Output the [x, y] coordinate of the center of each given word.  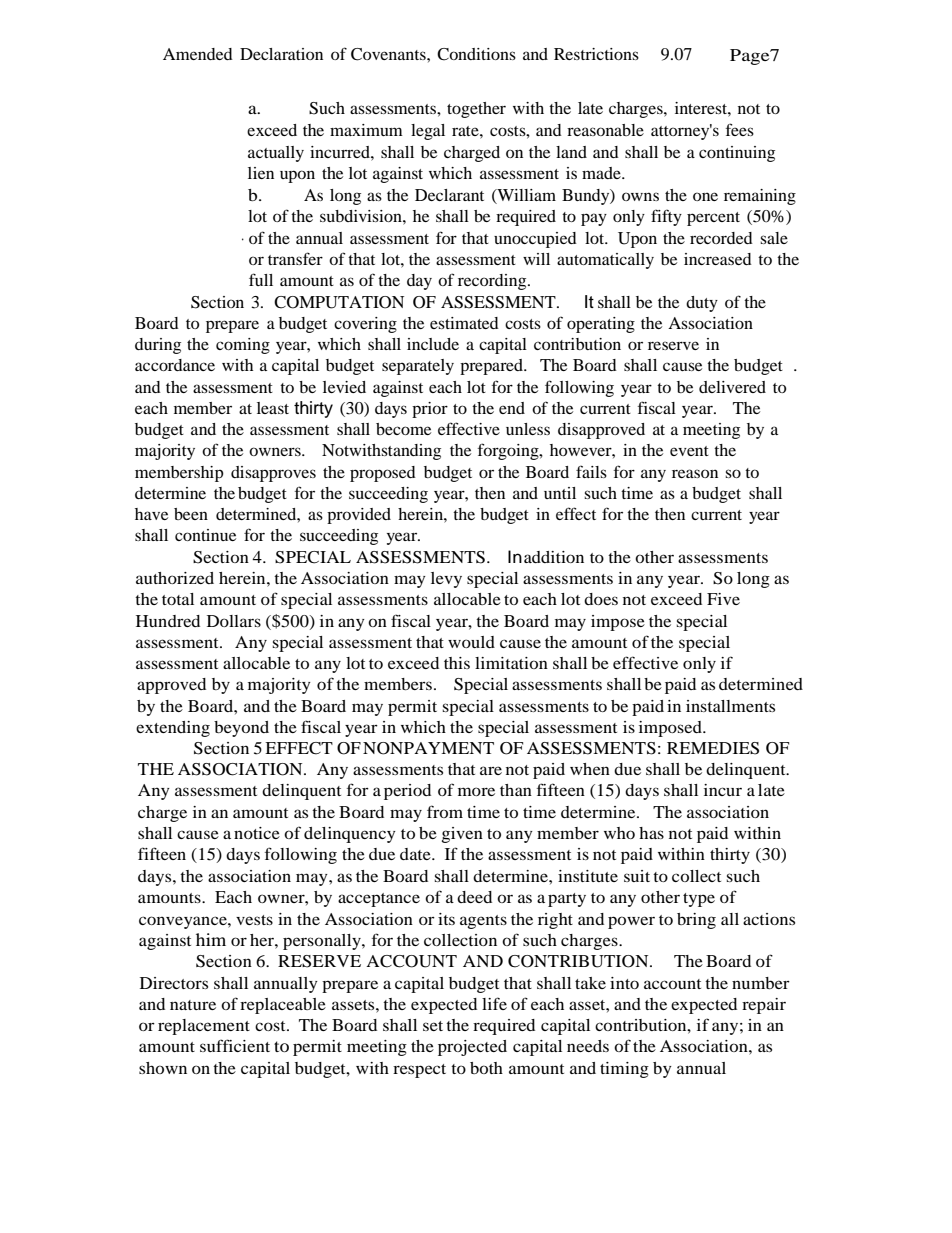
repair [764, 1006]
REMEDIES [713, 748]
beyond [241, 729]
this [457, 663]
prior [430, 410]
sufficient [235, 1045]
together [476, 110]
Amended [198, 54]
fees [740, 129]
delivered [732, 387]
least [273, 408]
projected [472, 1048]
